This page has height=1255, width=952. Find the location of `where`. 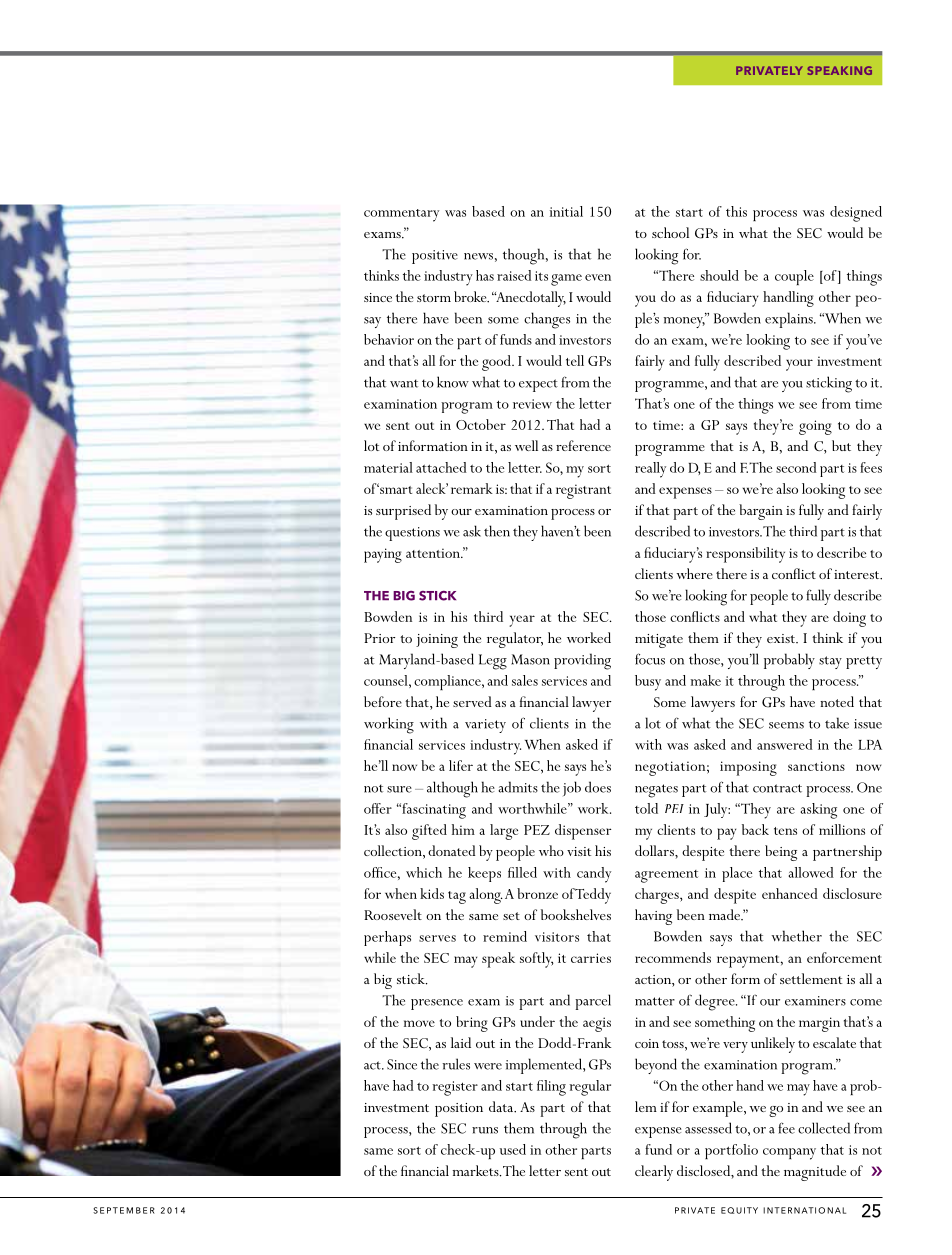

where is located at coordinates (694, 573).
